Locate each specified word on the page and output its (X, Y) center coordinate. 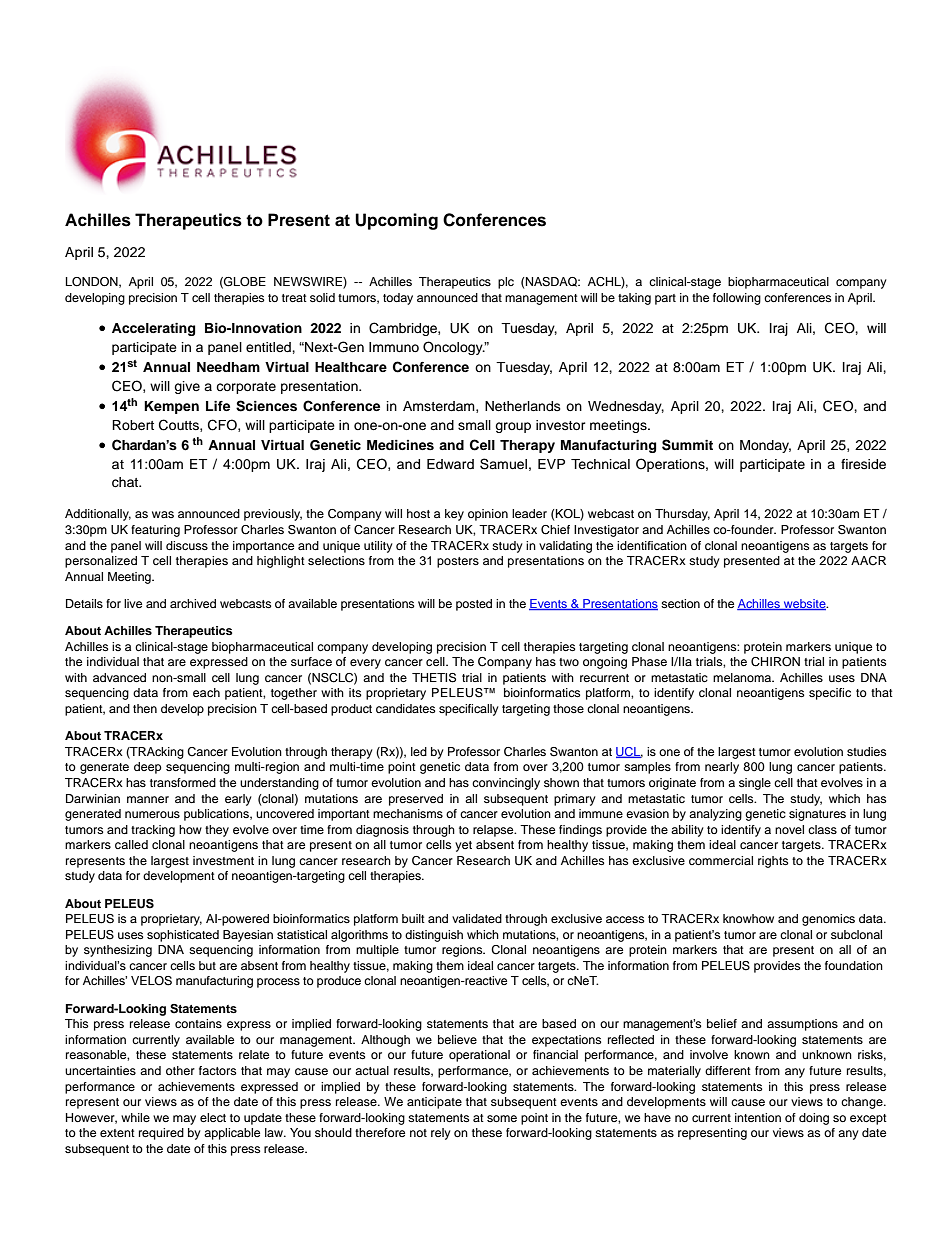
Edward (450, 464)
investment (223, 860)
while (135, 1117)
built (413, 918)
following (737, 299)
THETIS (434, 678)
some (502, 1118)
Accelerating (153, 329)
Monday (765, 446)
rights (773, 862)
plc (506, 283)
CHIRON (775, 662)
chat (126, 482)
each (206, 692)
